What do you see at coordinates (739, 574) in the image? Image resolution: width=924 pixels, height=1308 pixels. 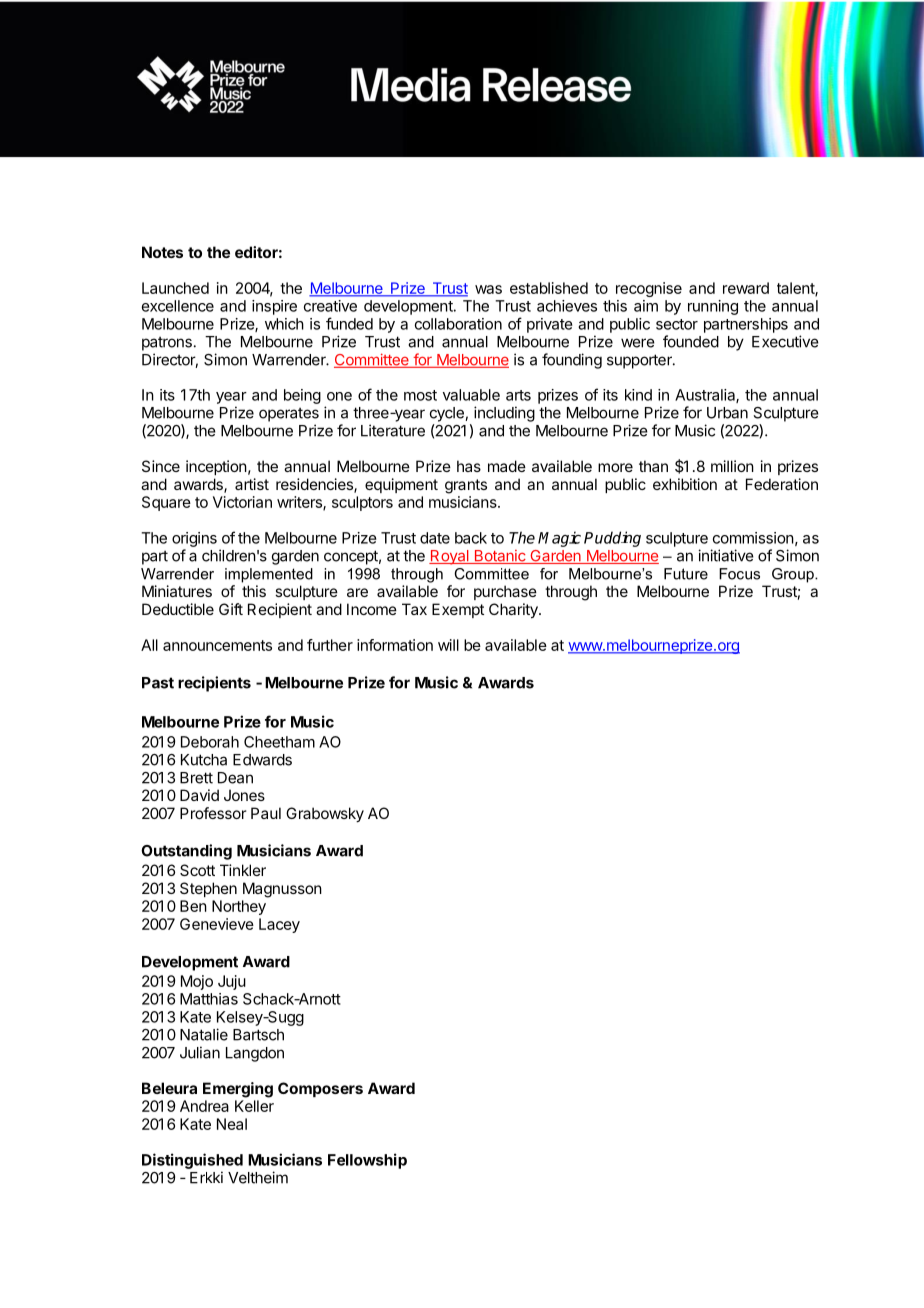 I see `Focus` at bounding box center [739, 574].
